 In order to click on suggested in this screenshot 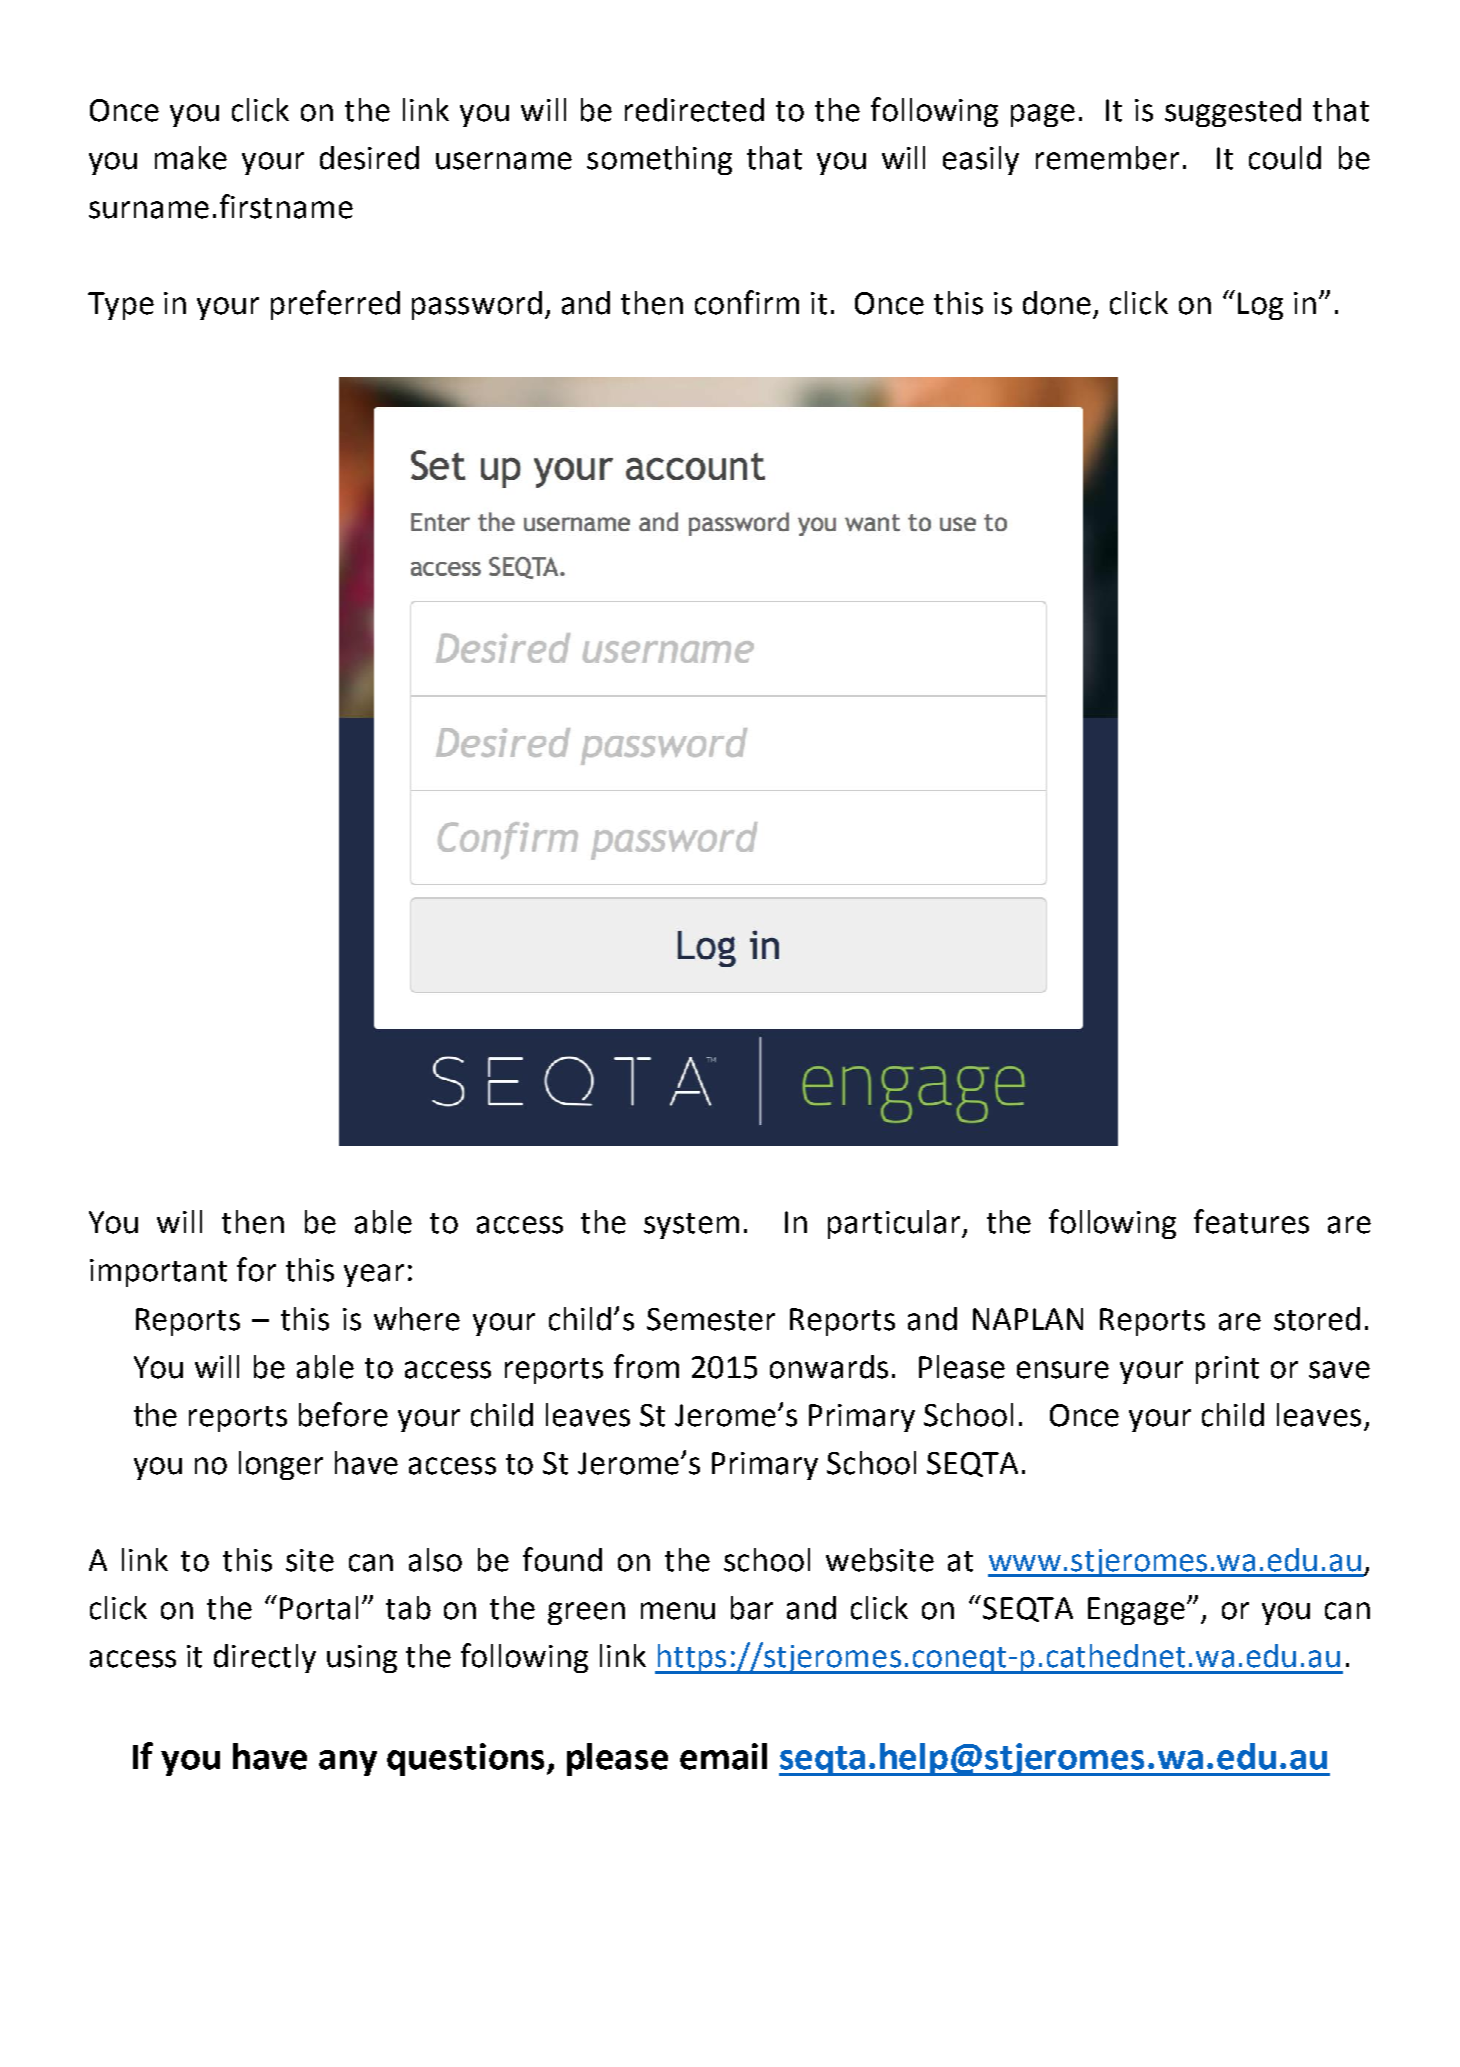, I will do `click(1233, 112)`.
